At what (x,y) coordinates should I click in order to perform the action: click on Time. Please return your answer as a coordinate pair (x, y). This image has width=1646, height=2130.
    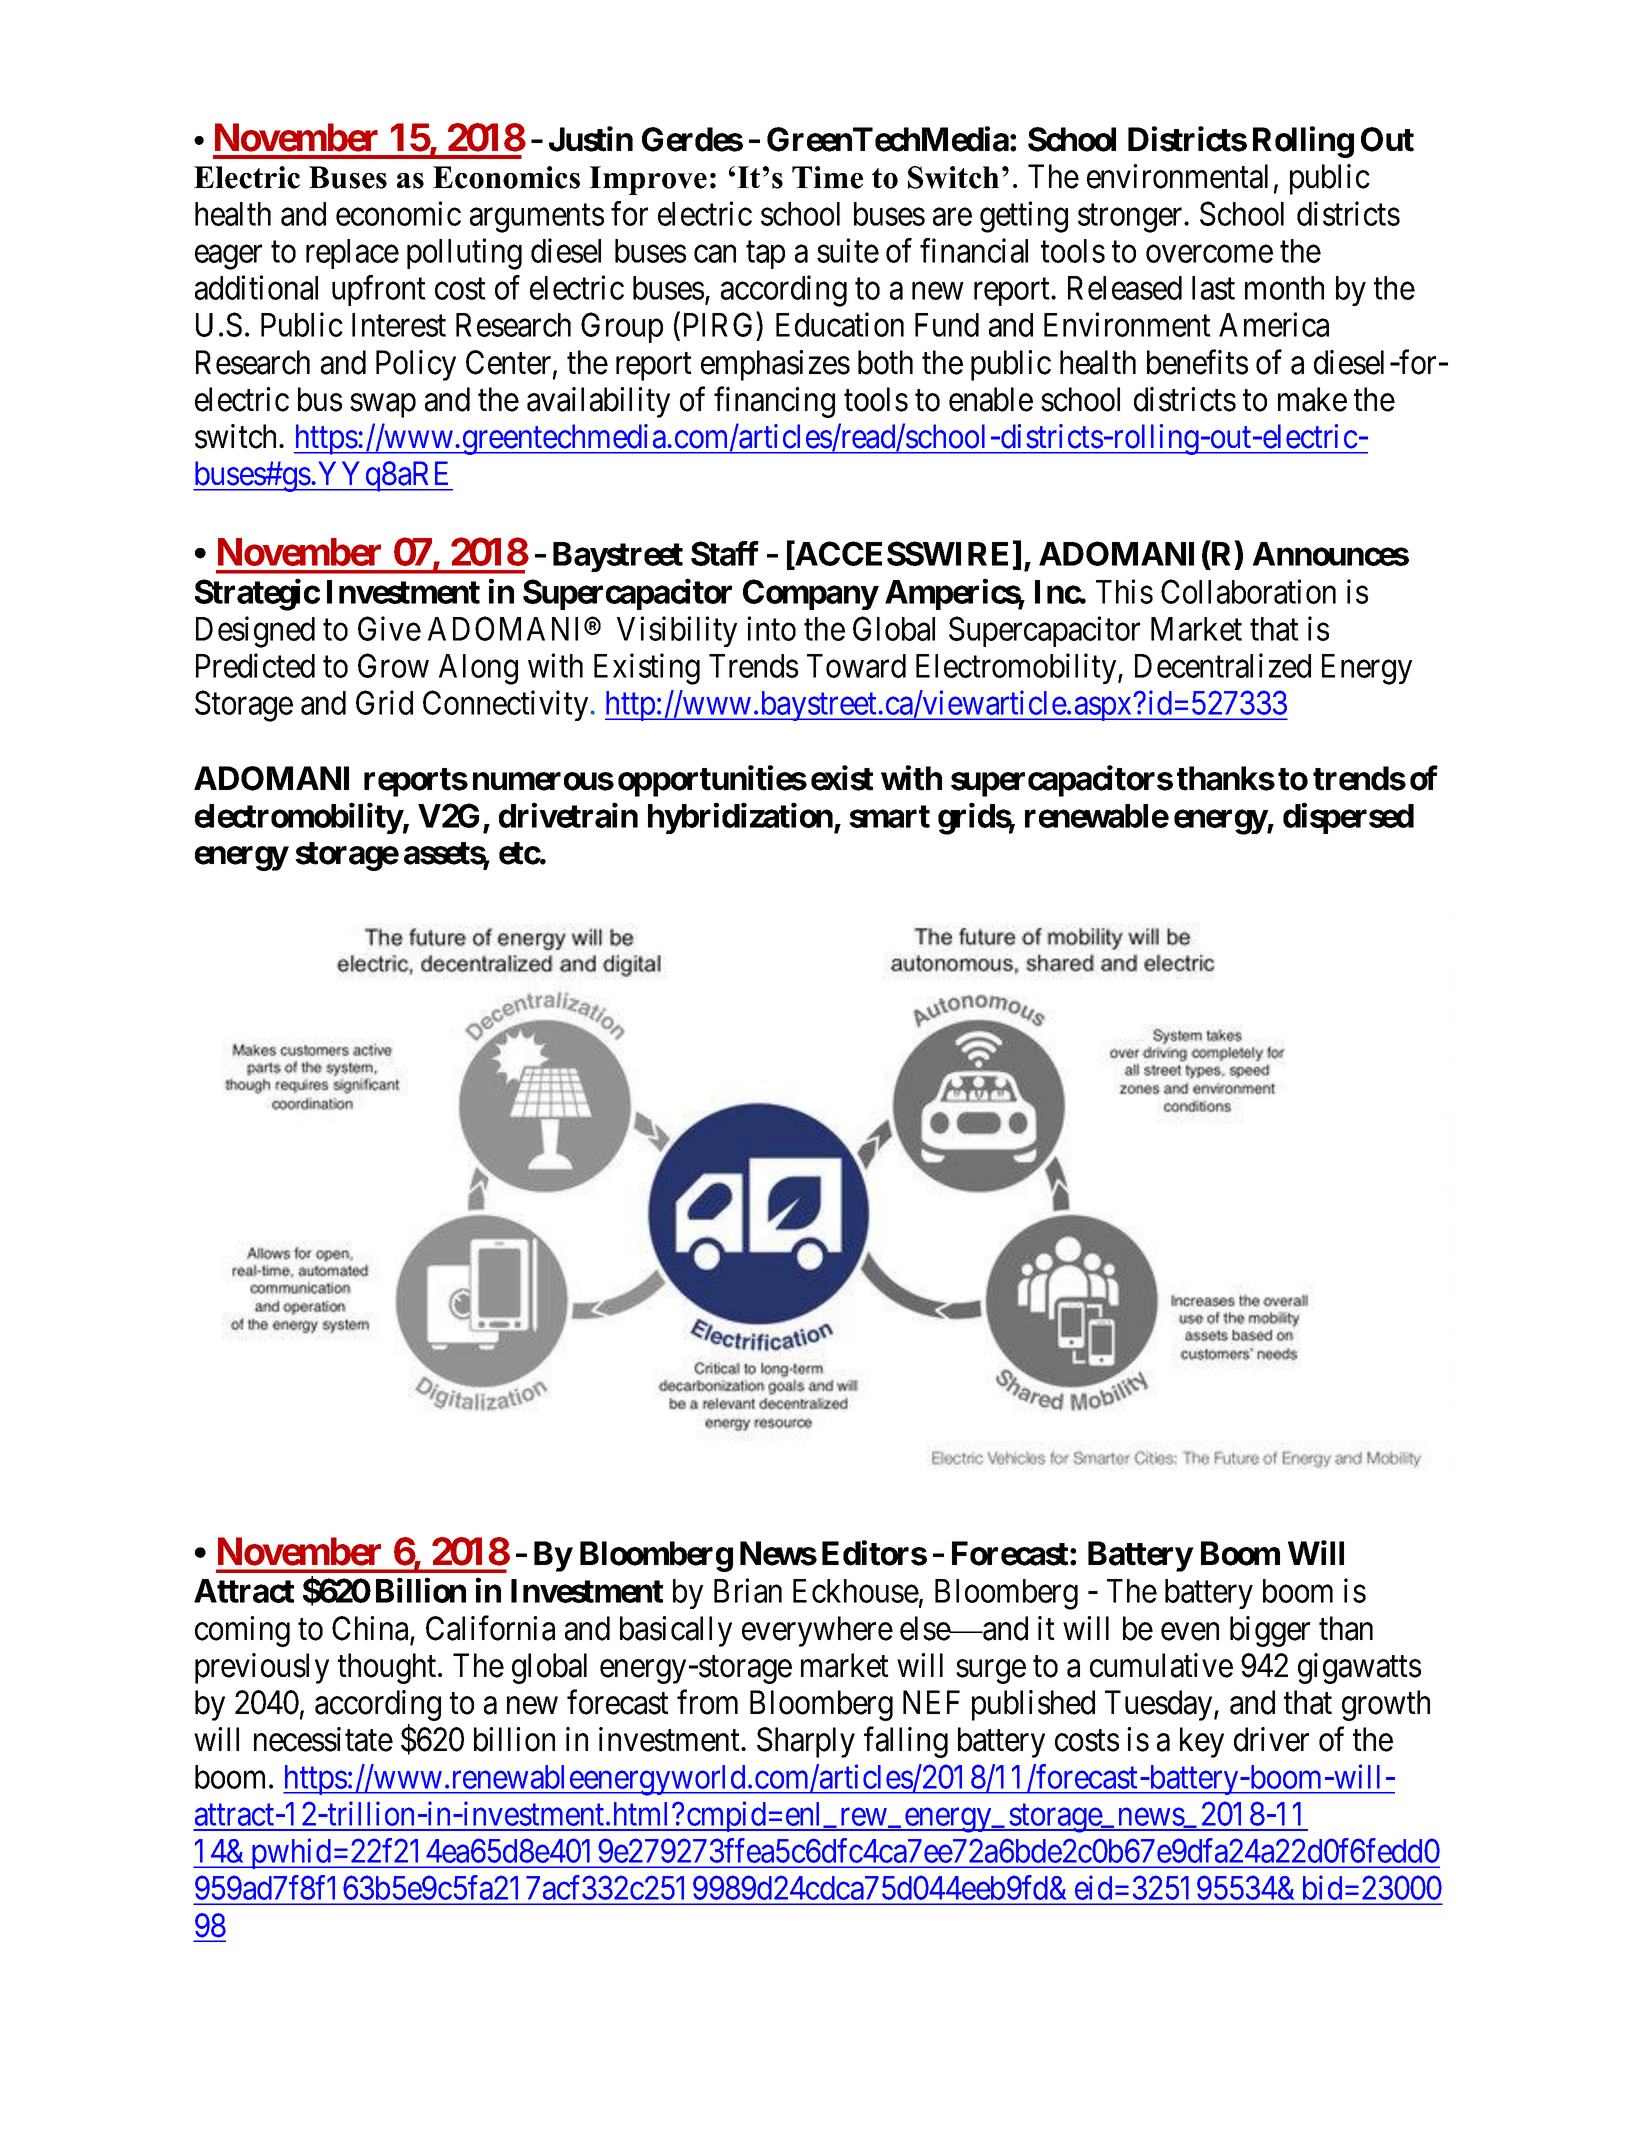
    Looking at the image, I should click on (827, 177).
